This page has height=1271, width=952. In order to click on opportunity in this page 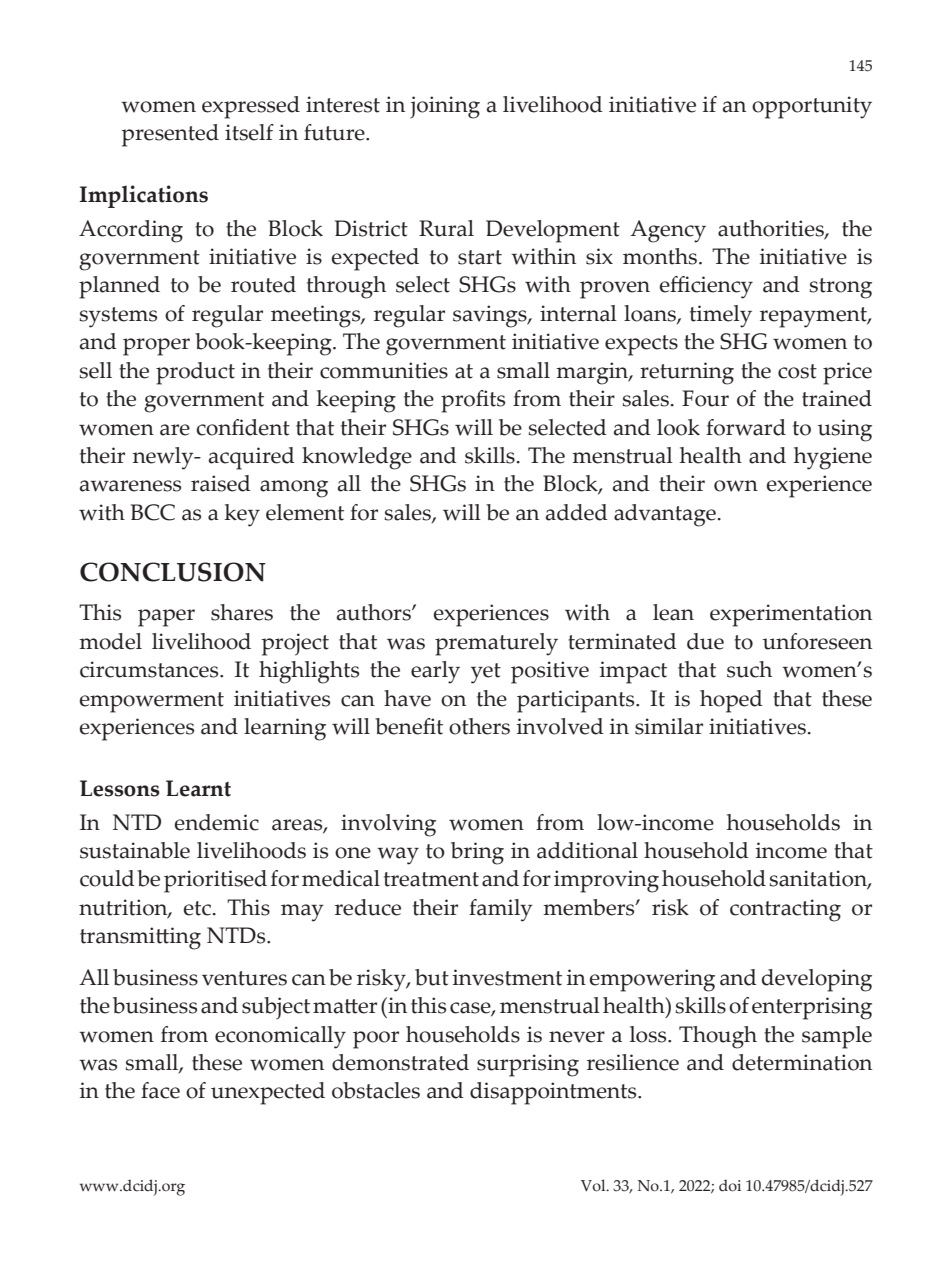, I will do `click(812, 107)`.
